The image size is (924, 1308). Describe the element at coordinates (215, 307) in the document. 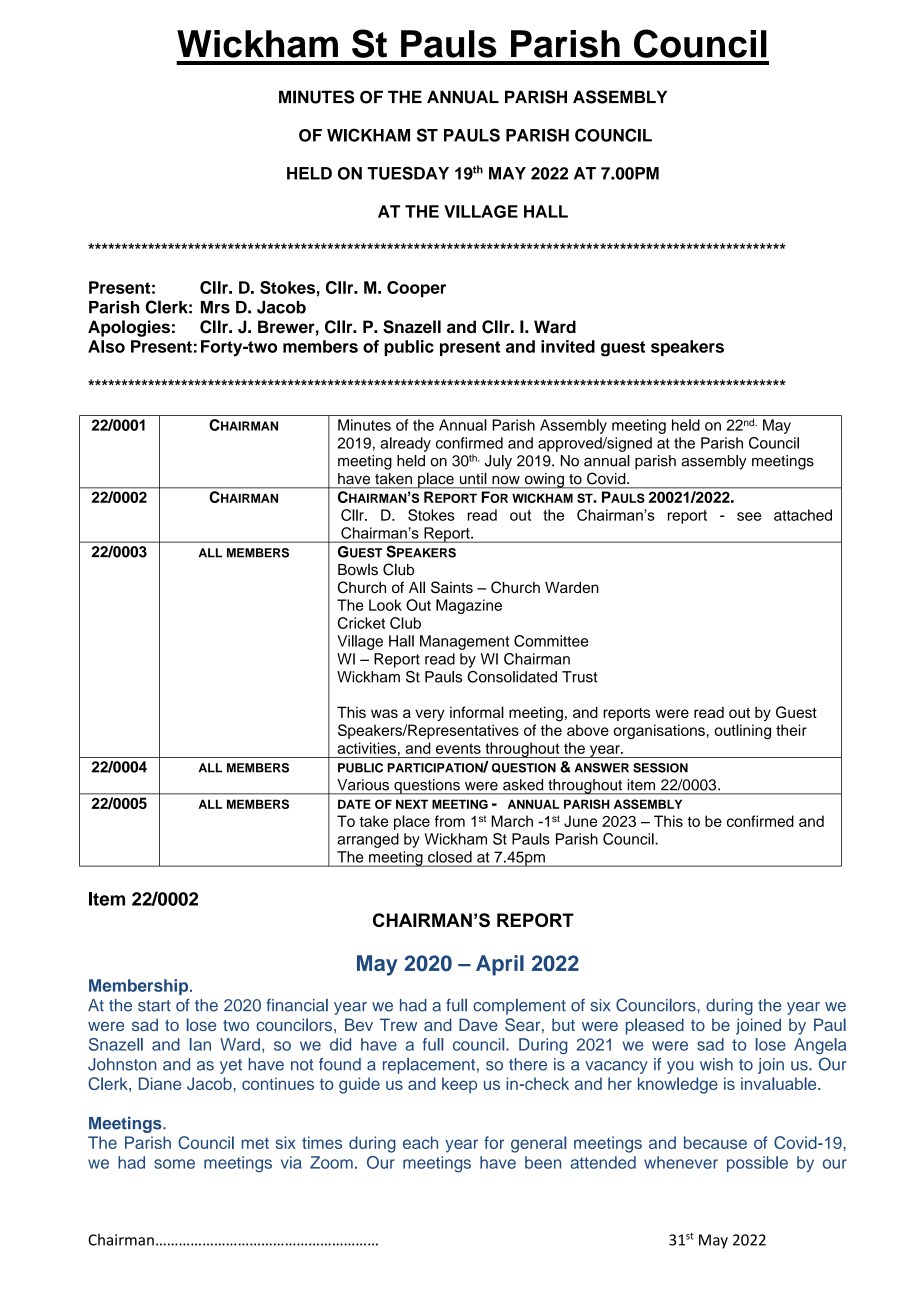

I see `Mrs` at that location.
